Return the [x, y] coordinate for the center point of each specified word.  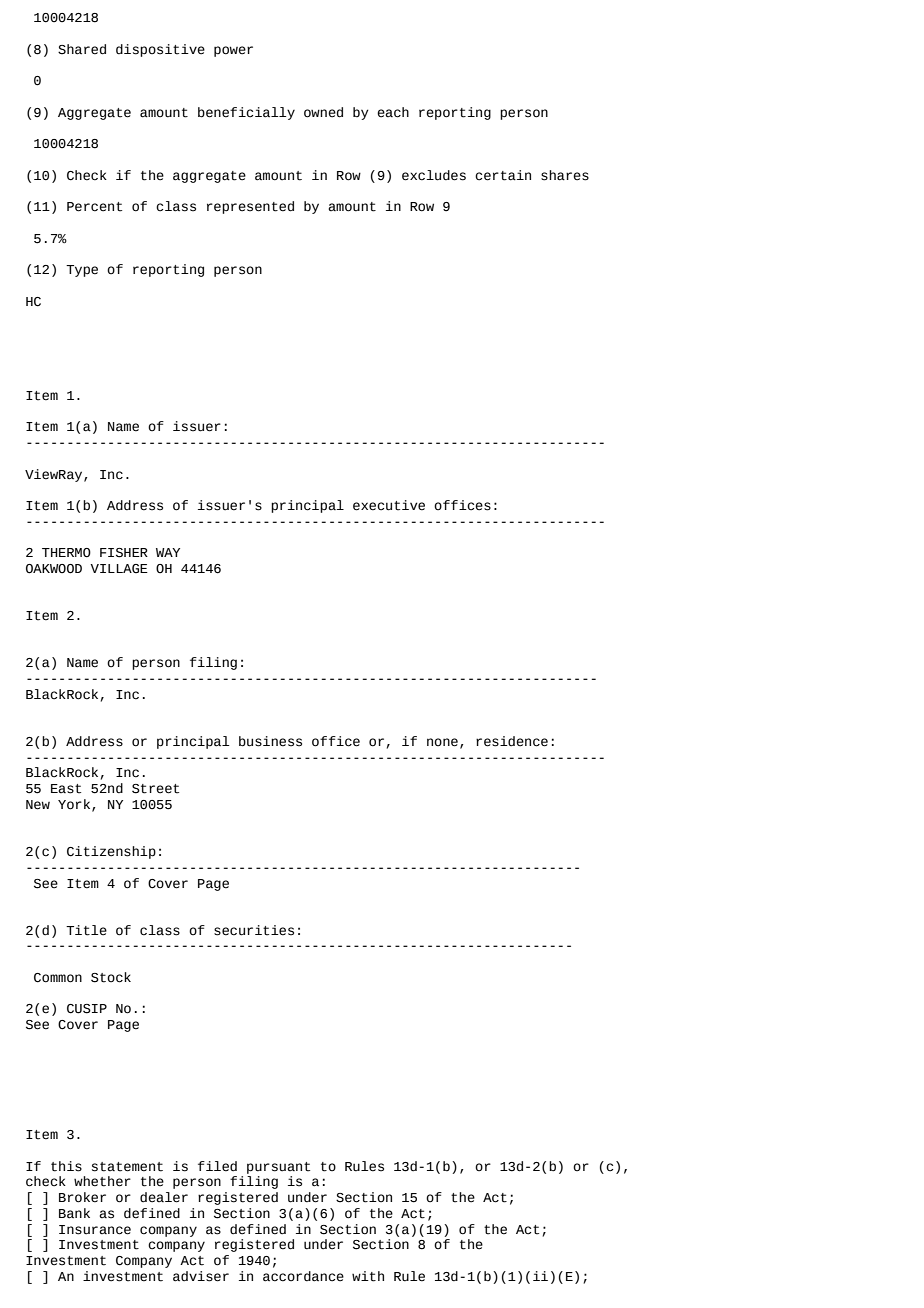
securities [254, 930]
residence [512, 741]
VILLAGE [119, 568]
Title [86, 930]
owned [323, 112]
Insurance [95, 1230]
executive [389, 505]
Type [82, 271]
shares [565, 175]
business [270, 741]
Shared [82, 49]
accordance [303, 1276]
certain [503, 175]
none [442, 742]
